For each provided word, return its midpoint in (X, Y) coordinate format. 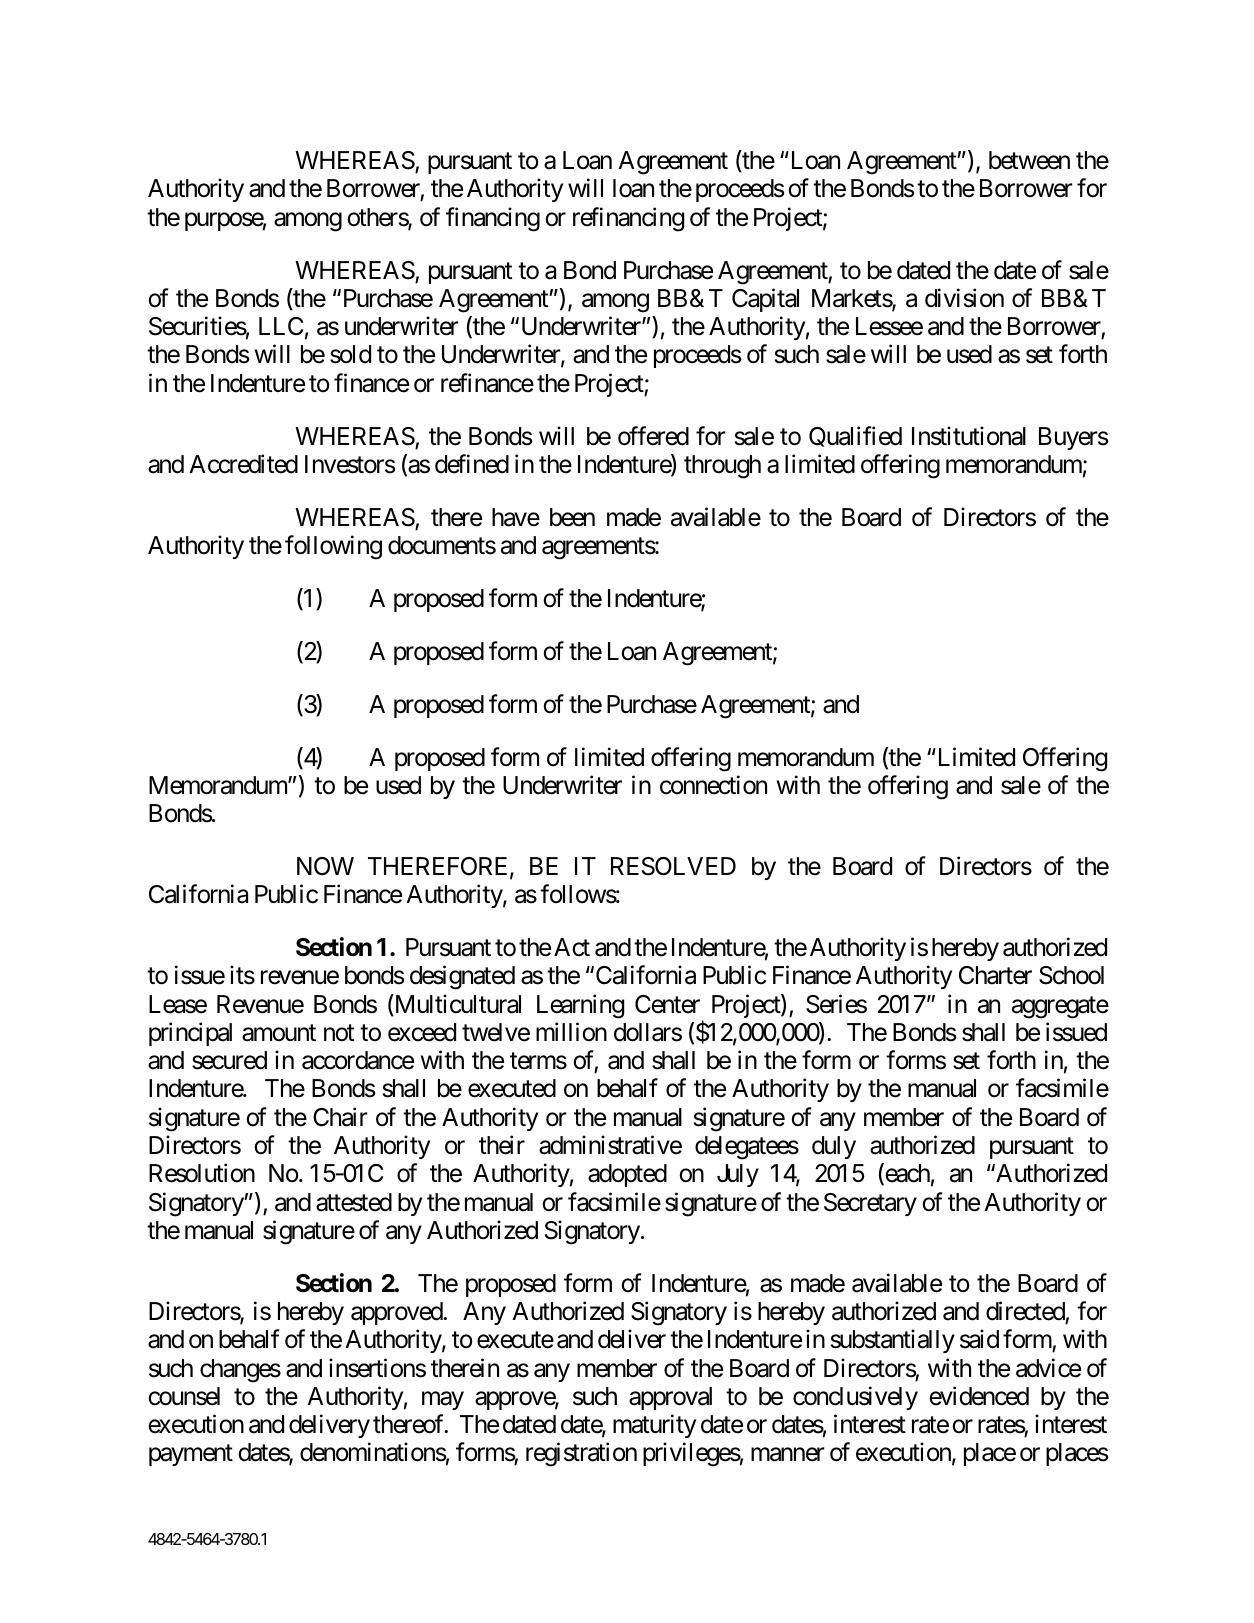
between (1029, 160)
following (333, 547)
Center (667, 1004)
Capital (765, 300)
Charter (995, 975)
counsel (184, 1396)
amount (279, 1033)
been (572, 517)
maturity (654, 1426)
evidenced (979, 1396)
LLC (281, 326)
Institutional (969, 436)
